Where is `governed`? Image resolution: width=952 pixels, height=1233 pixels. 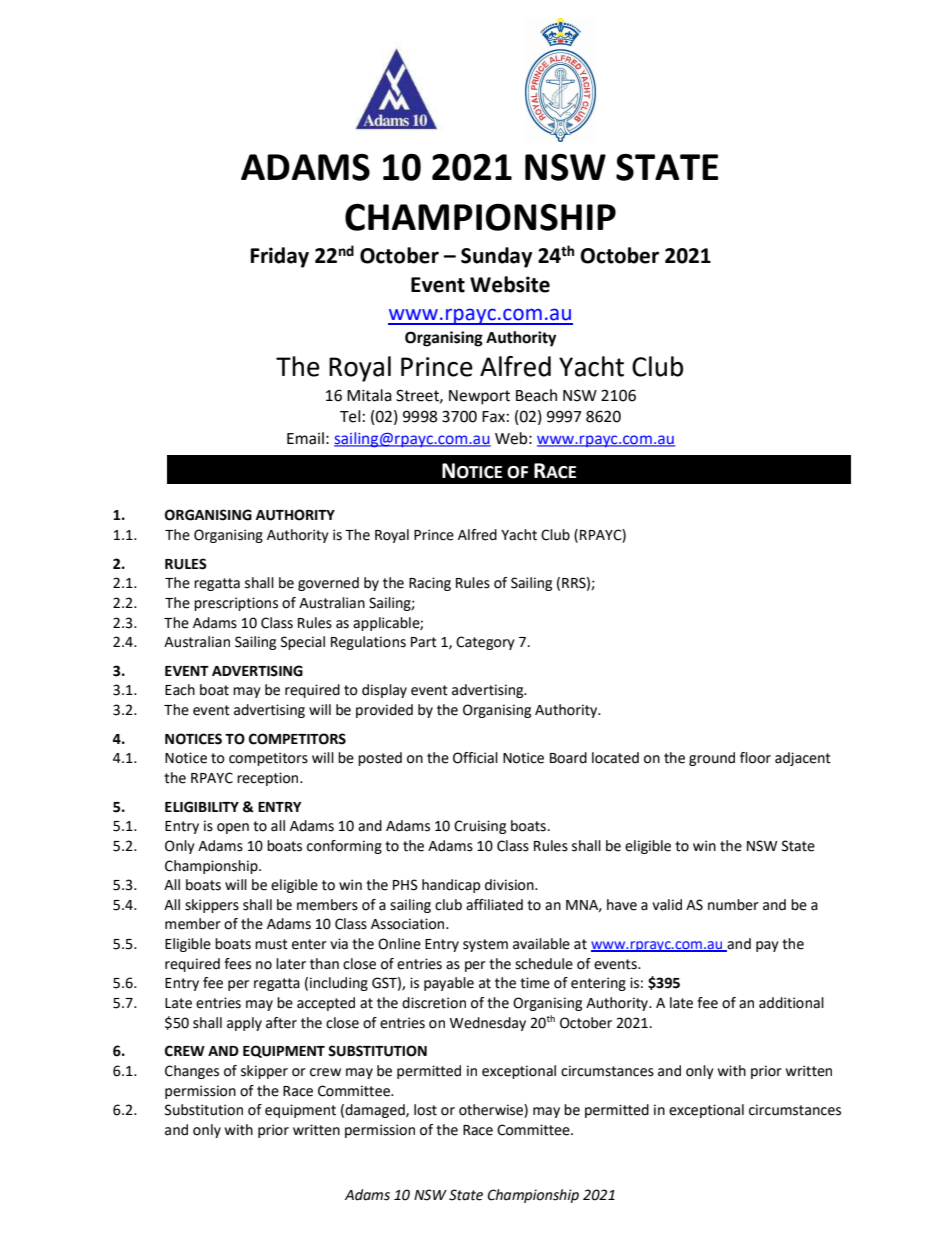
governed is located at coordinates (328, 584).
